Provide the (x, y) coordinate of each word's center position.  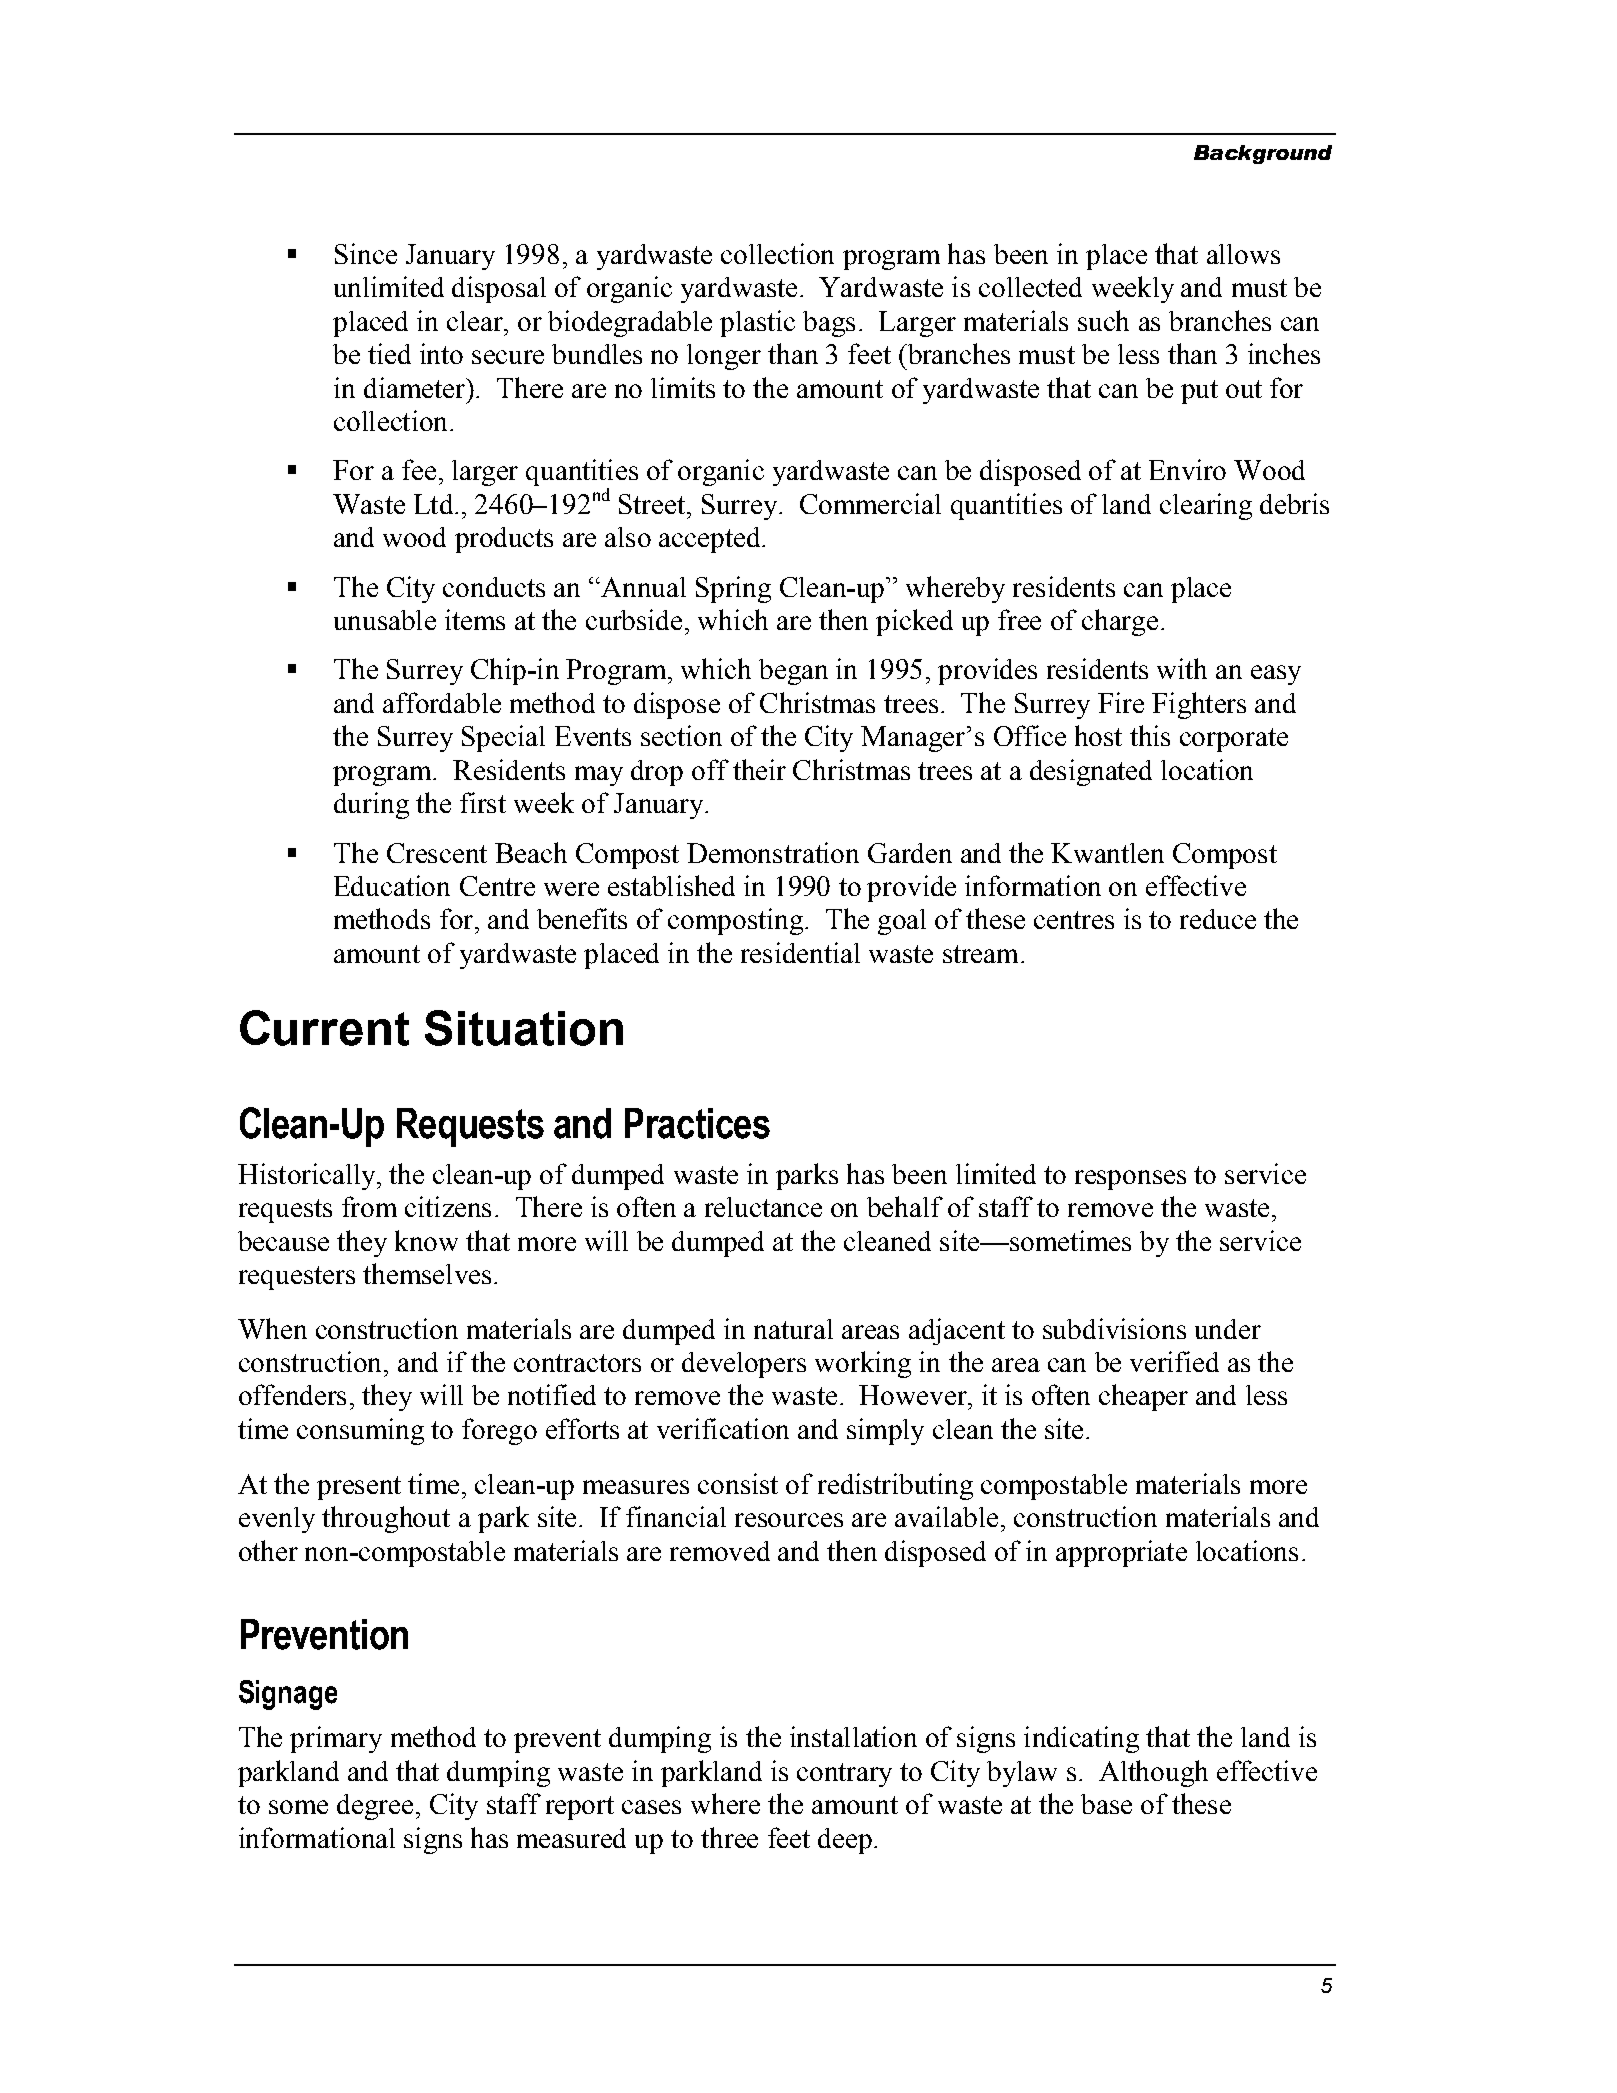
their (759, 769)
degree (375, 1807)
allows (1243, 254)
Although (1153, 1773)
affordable (442, 702)
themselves (427, 1273)
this (1150, 735)
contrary (844, 1775)
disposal (499, 289)
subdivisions (1114, 1328)
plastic (757, 323)
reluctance (763, 1207)
